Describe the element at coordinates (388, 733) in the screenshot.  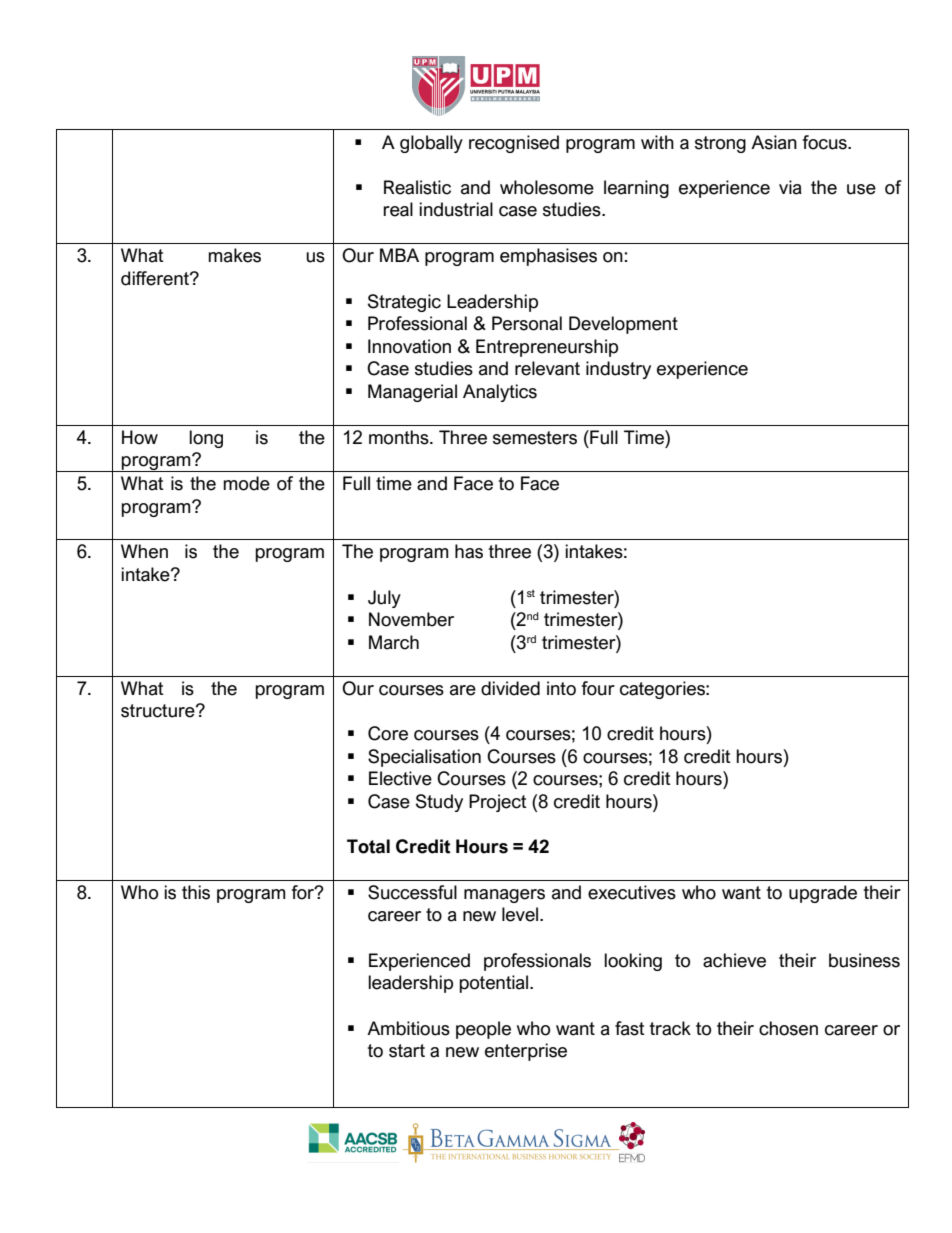
I see `Core` at that location.
